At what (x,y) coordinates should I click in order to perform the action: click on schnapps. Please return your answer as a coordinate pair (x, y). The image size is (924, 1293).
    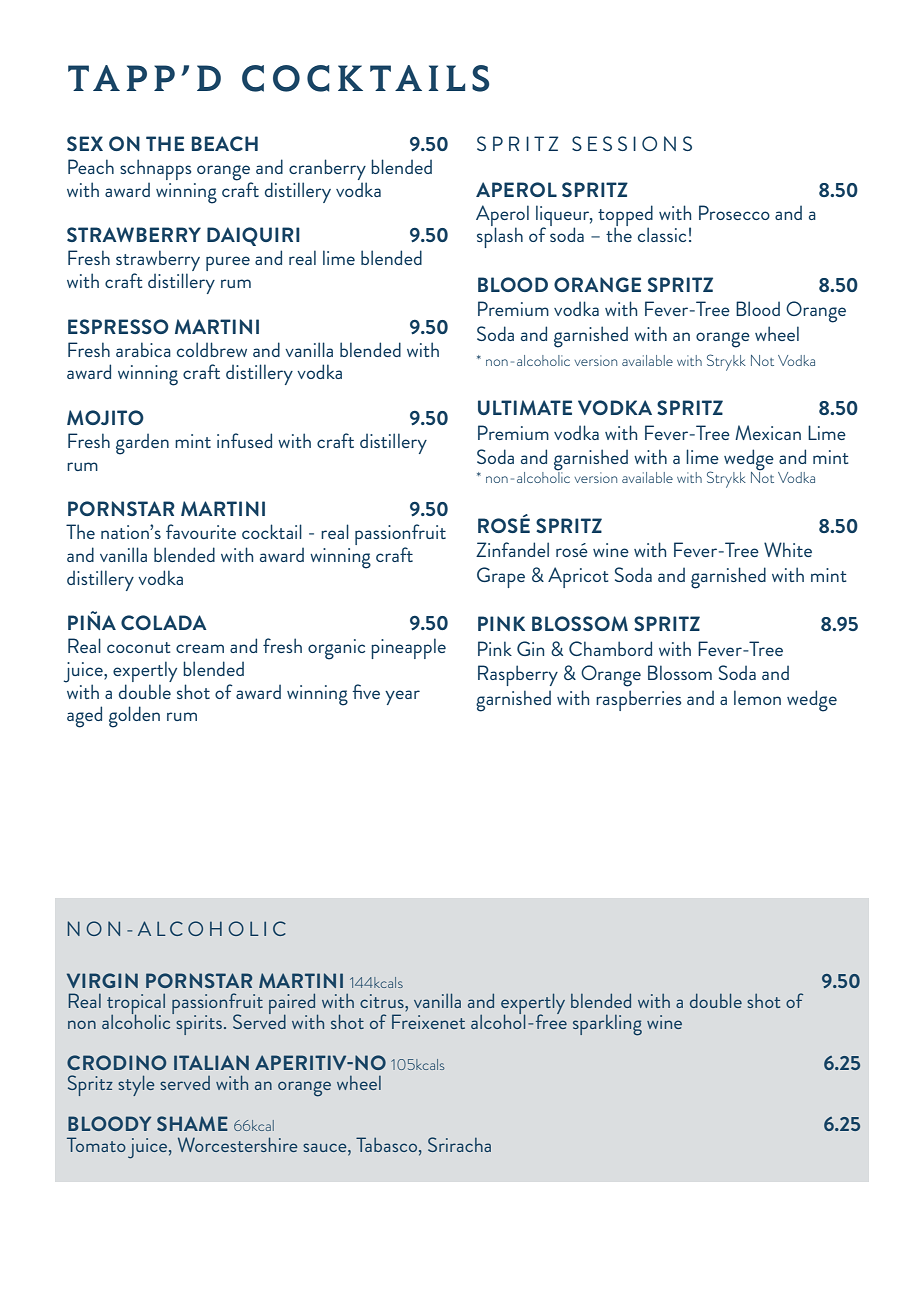
    Looking at the image, I should click on (156, 169).
